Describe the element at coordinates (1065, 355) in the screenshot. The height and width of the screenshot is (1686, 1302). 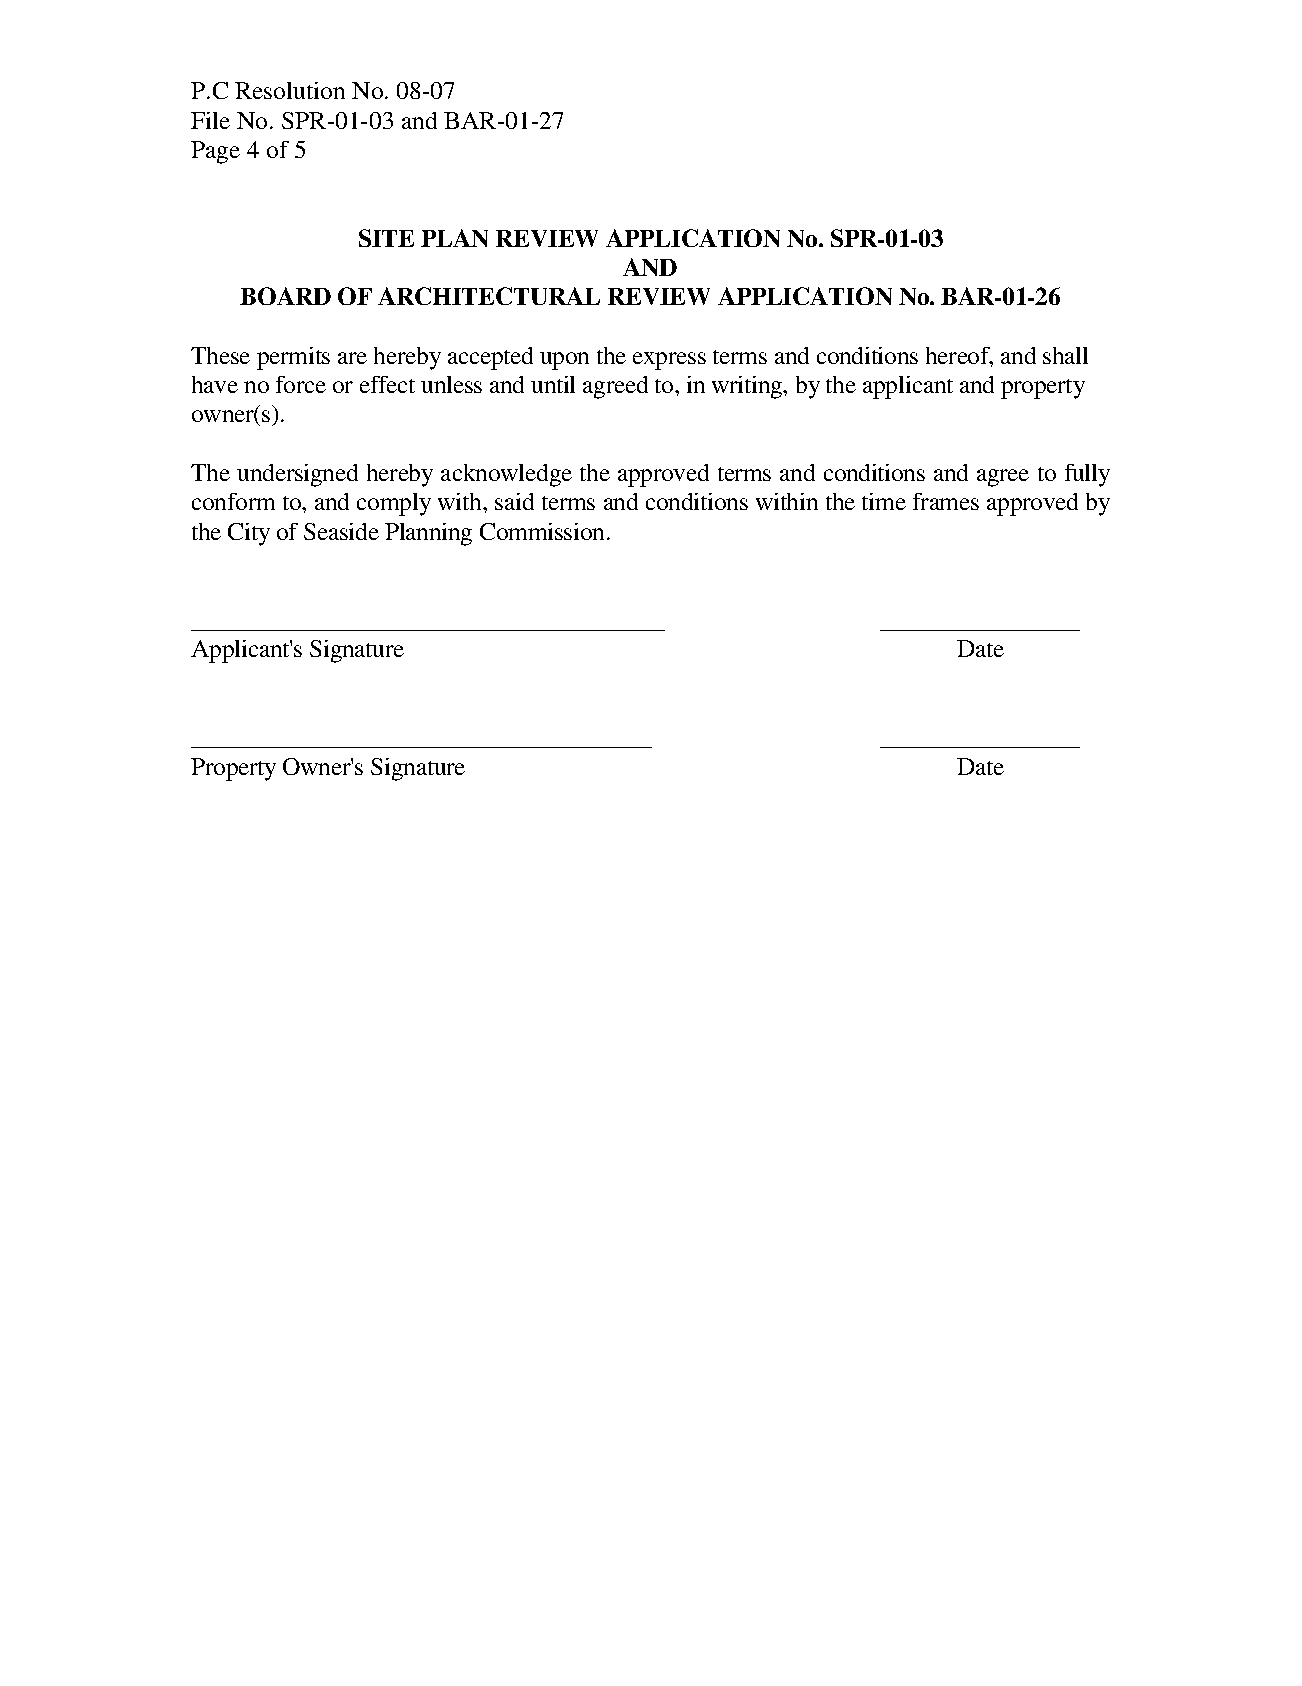
I see `shall` at that location.
